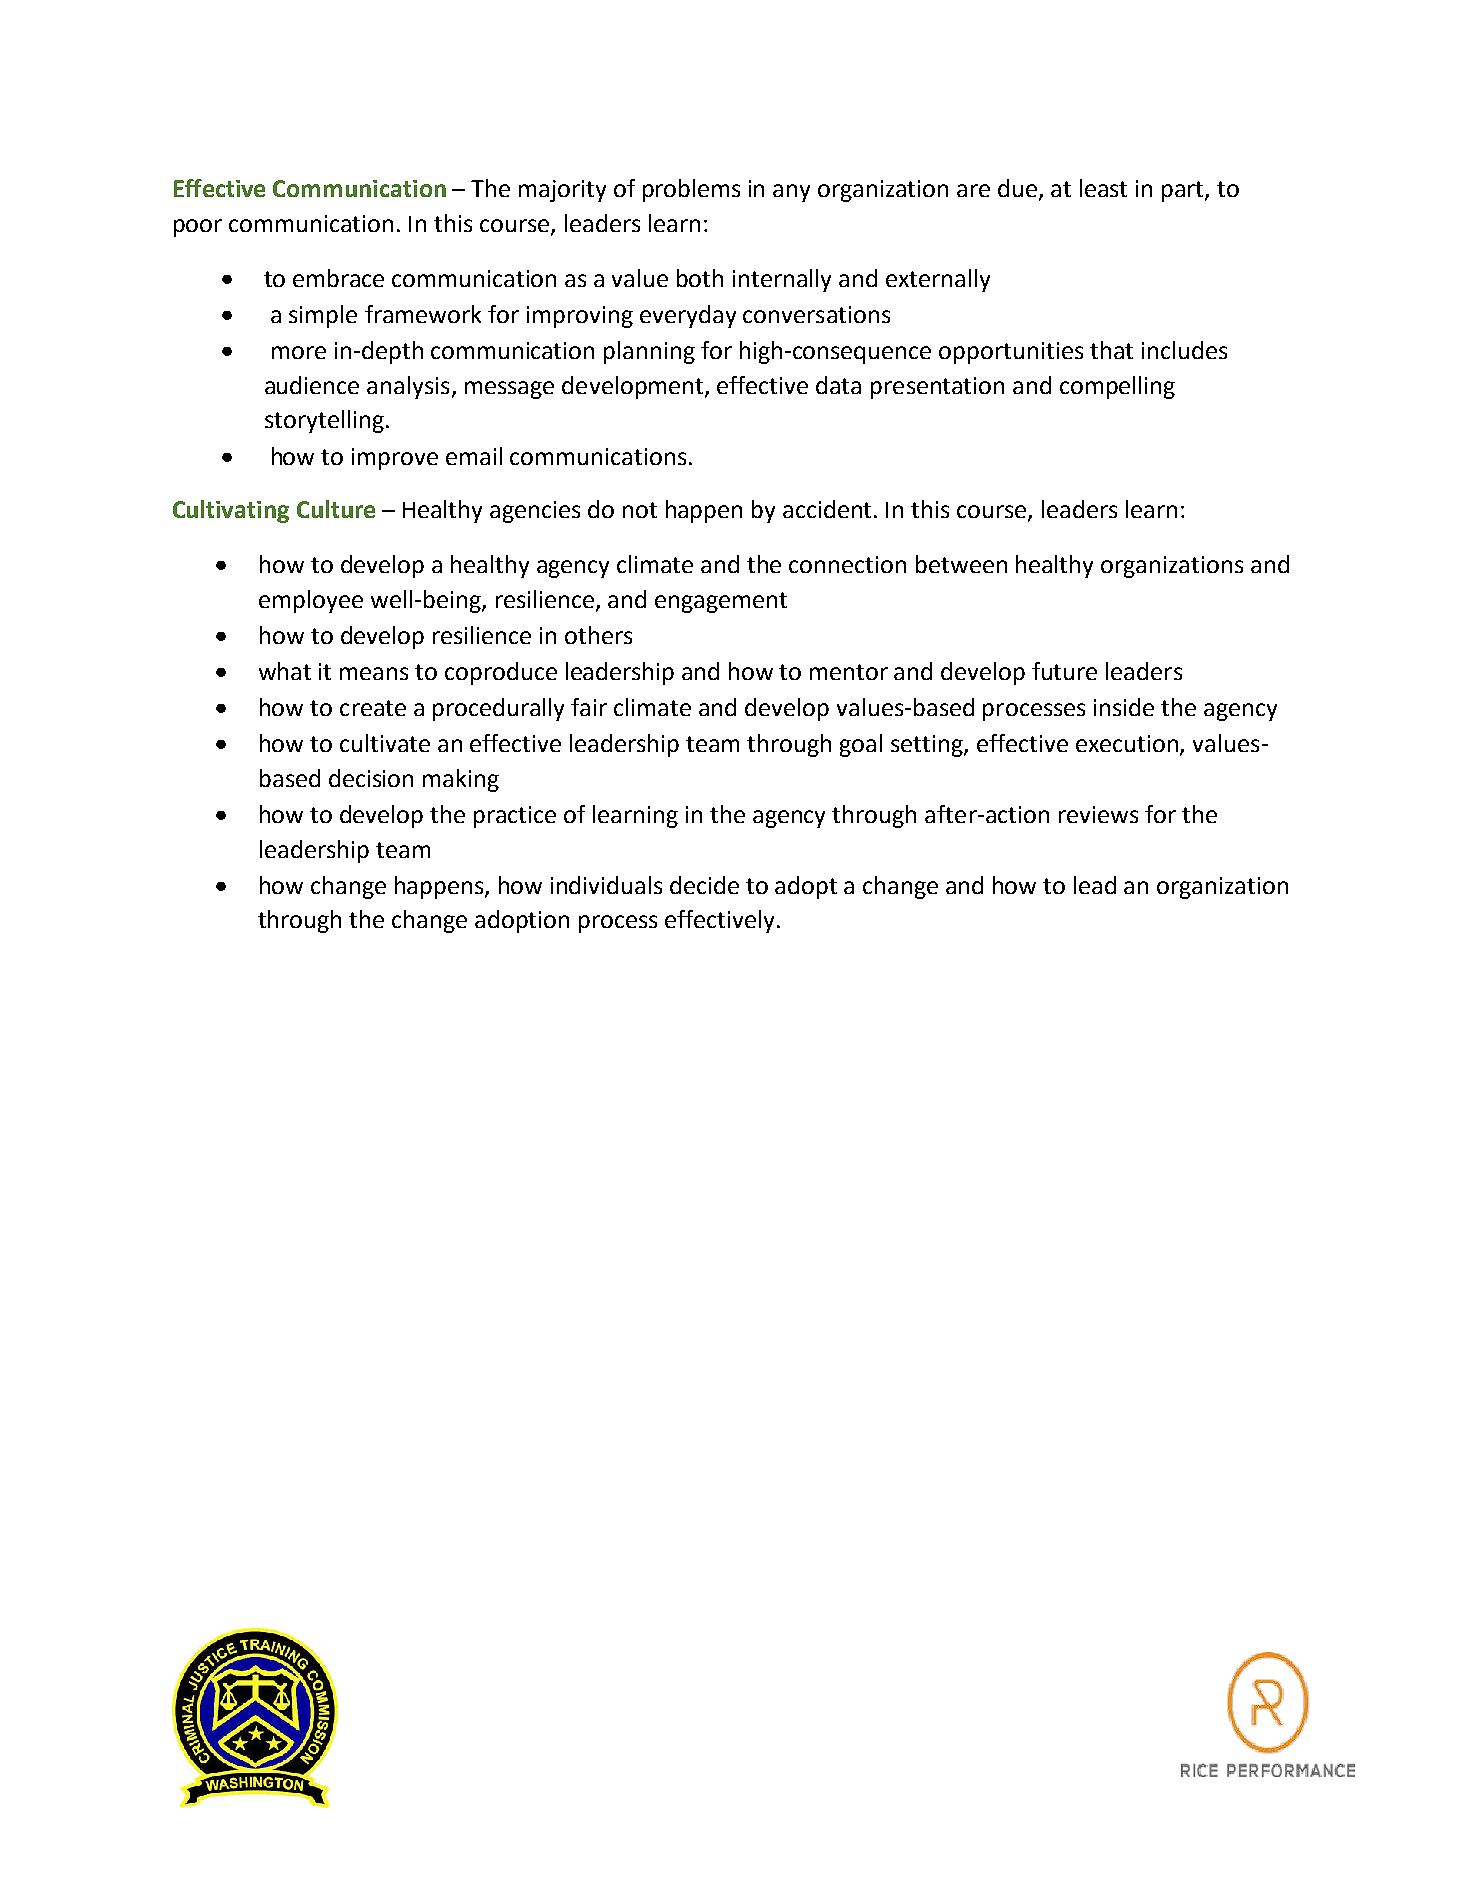 This screenshot has height=1894, width=1463. Describe the element at coordinates (704, 885) in the screenshot. I see `decide` at that location.
